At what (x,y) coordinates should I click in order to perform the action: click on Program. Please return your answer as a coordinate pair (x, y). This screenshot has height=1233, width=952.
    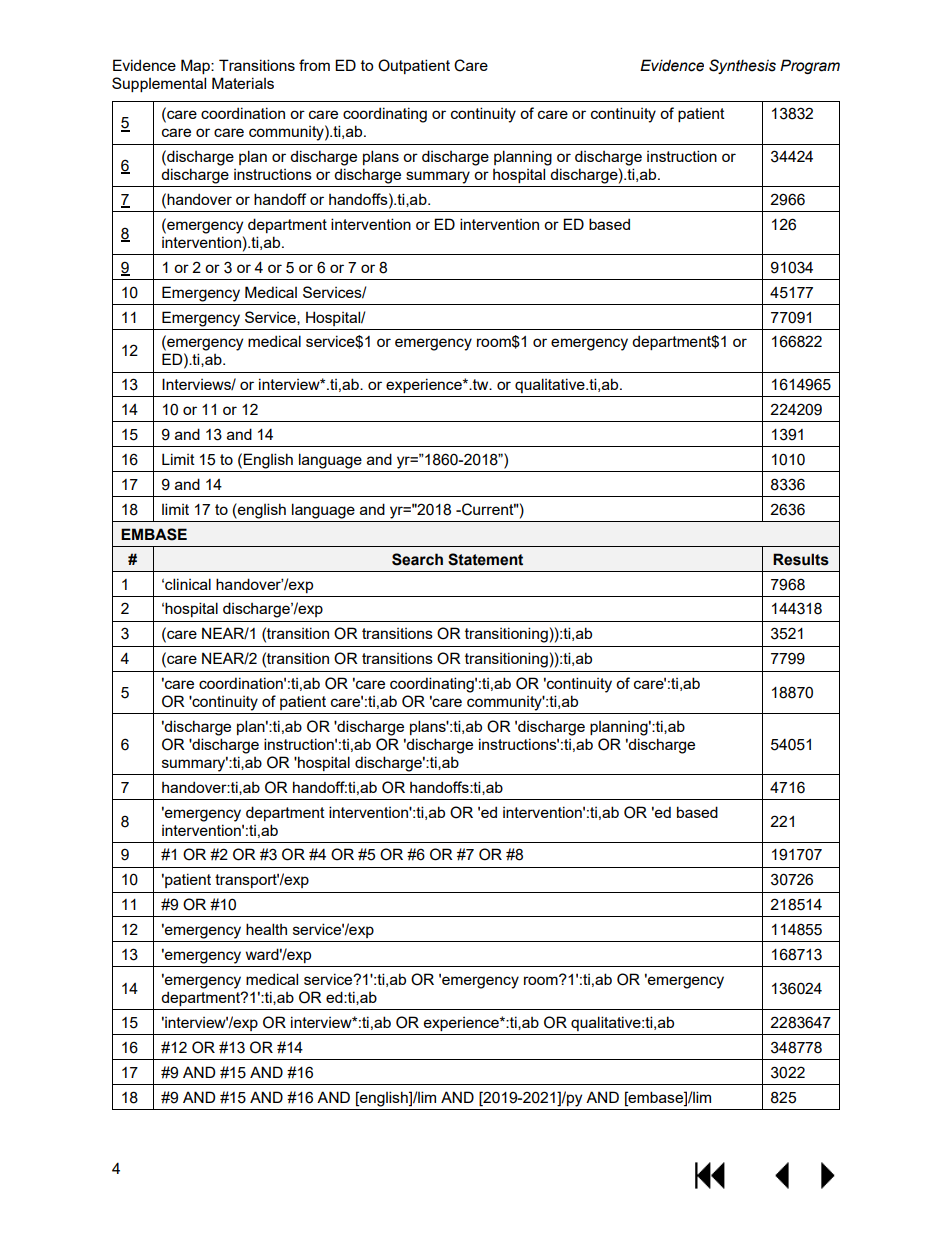
    Looking at the image, I should click on (810, 66).
